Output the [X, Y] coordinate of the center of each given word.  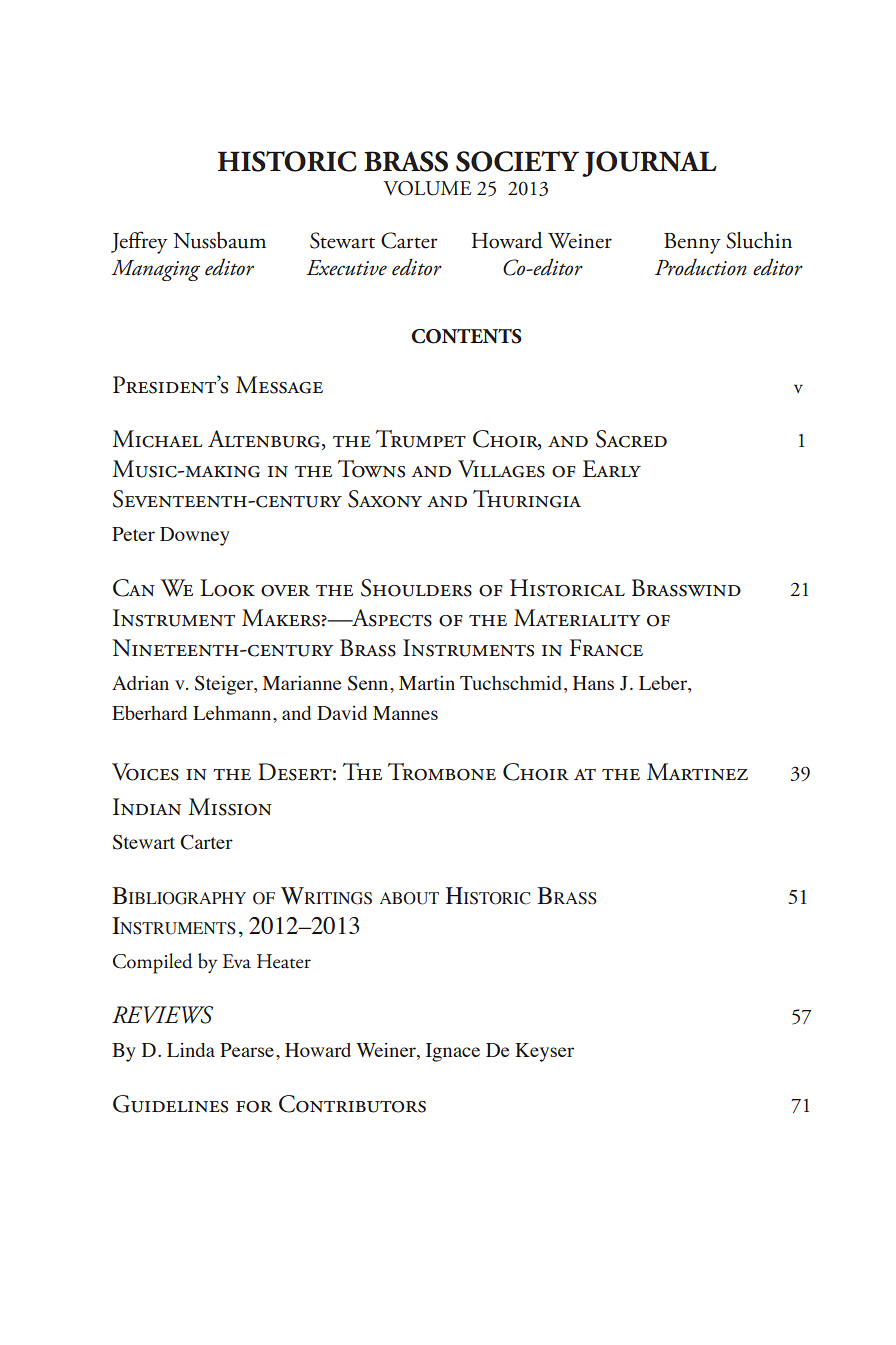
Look [227, 588]
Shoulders [416, 588]
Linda [191, 1050]
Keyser [544, 1052]
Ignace [453, 1052]
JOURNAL [649, 164]
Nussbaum [219, 240]
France [606, 648]
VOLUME [427, 188]
